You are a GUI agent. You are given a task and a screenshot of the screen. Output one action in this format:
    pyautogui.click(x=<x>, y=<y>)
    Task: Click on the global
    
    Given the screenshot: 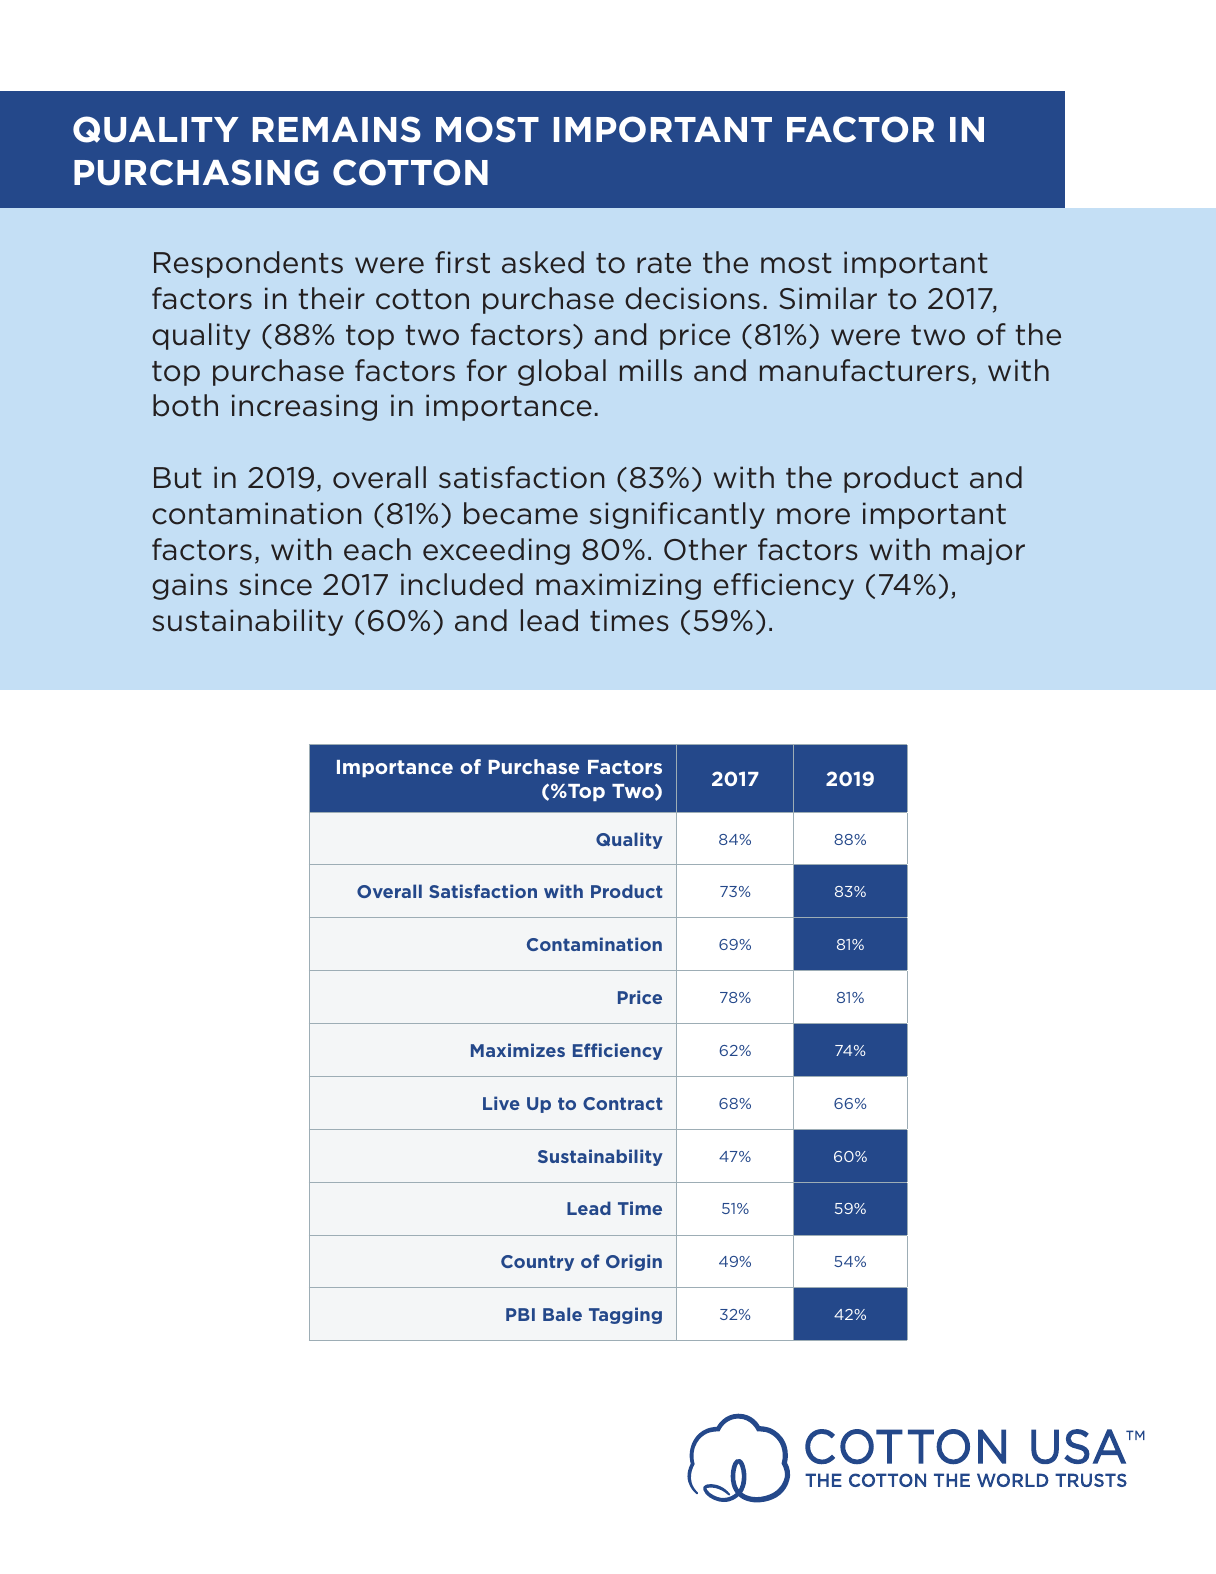 What is the action you would take?
    pyautogui.click(x=562, y=372)
